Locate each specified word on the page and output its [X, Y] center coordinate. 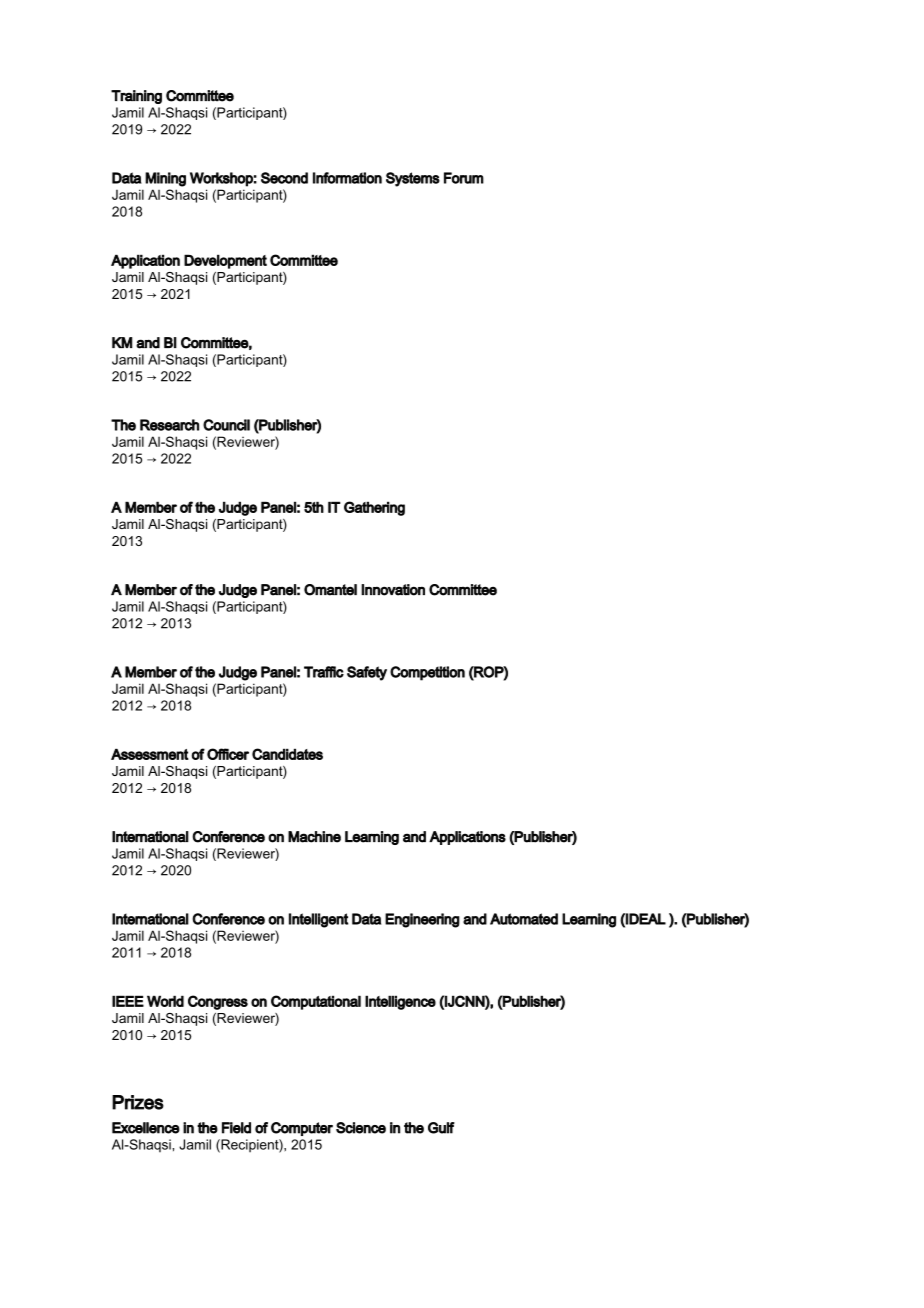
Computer [302, 1129]
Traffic [324, 672]
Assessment [150, 754]
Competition [427, 673]
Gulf [441, 1128]
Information [347, 178]
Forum [464, 178]
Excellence [146, 1128]
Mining [165, 179]
